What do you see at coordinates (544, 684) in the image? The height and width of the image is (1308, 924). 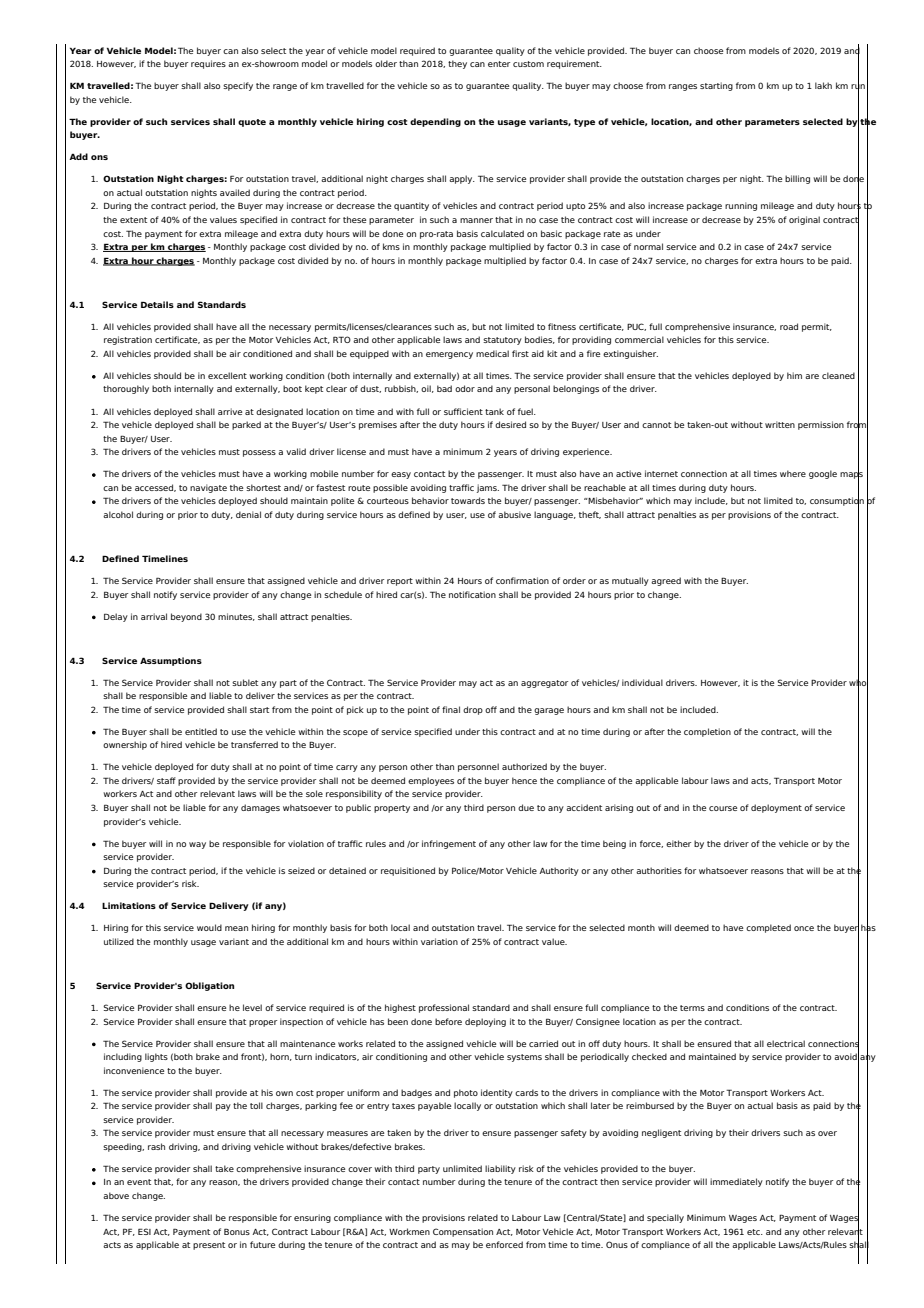 I see `aggregator` at bounding box center [544, 684].
